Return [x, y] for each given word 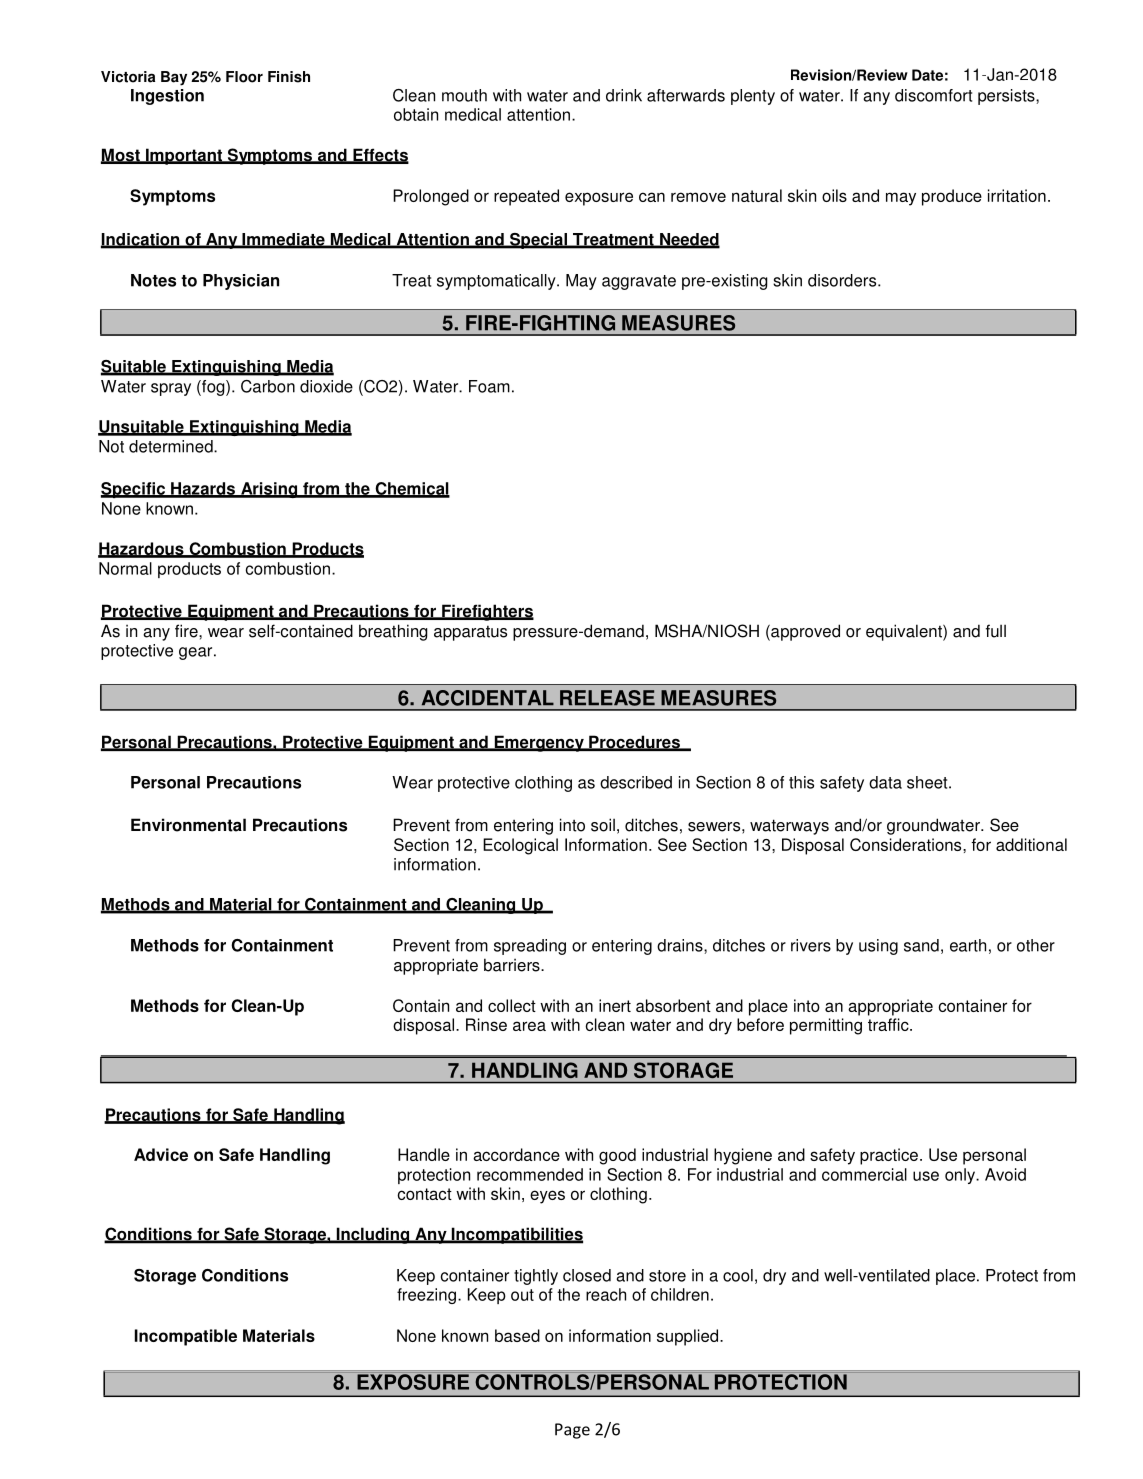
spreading [530, 947]
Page [572, 1431]
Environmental [188, 825]
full [996, 631]
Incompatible [186, 1337]
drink [624, 95]
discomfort [933, 95]
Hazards [203, 489]
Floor [244, 77]
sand [921, 945]
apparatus [470, 633]
